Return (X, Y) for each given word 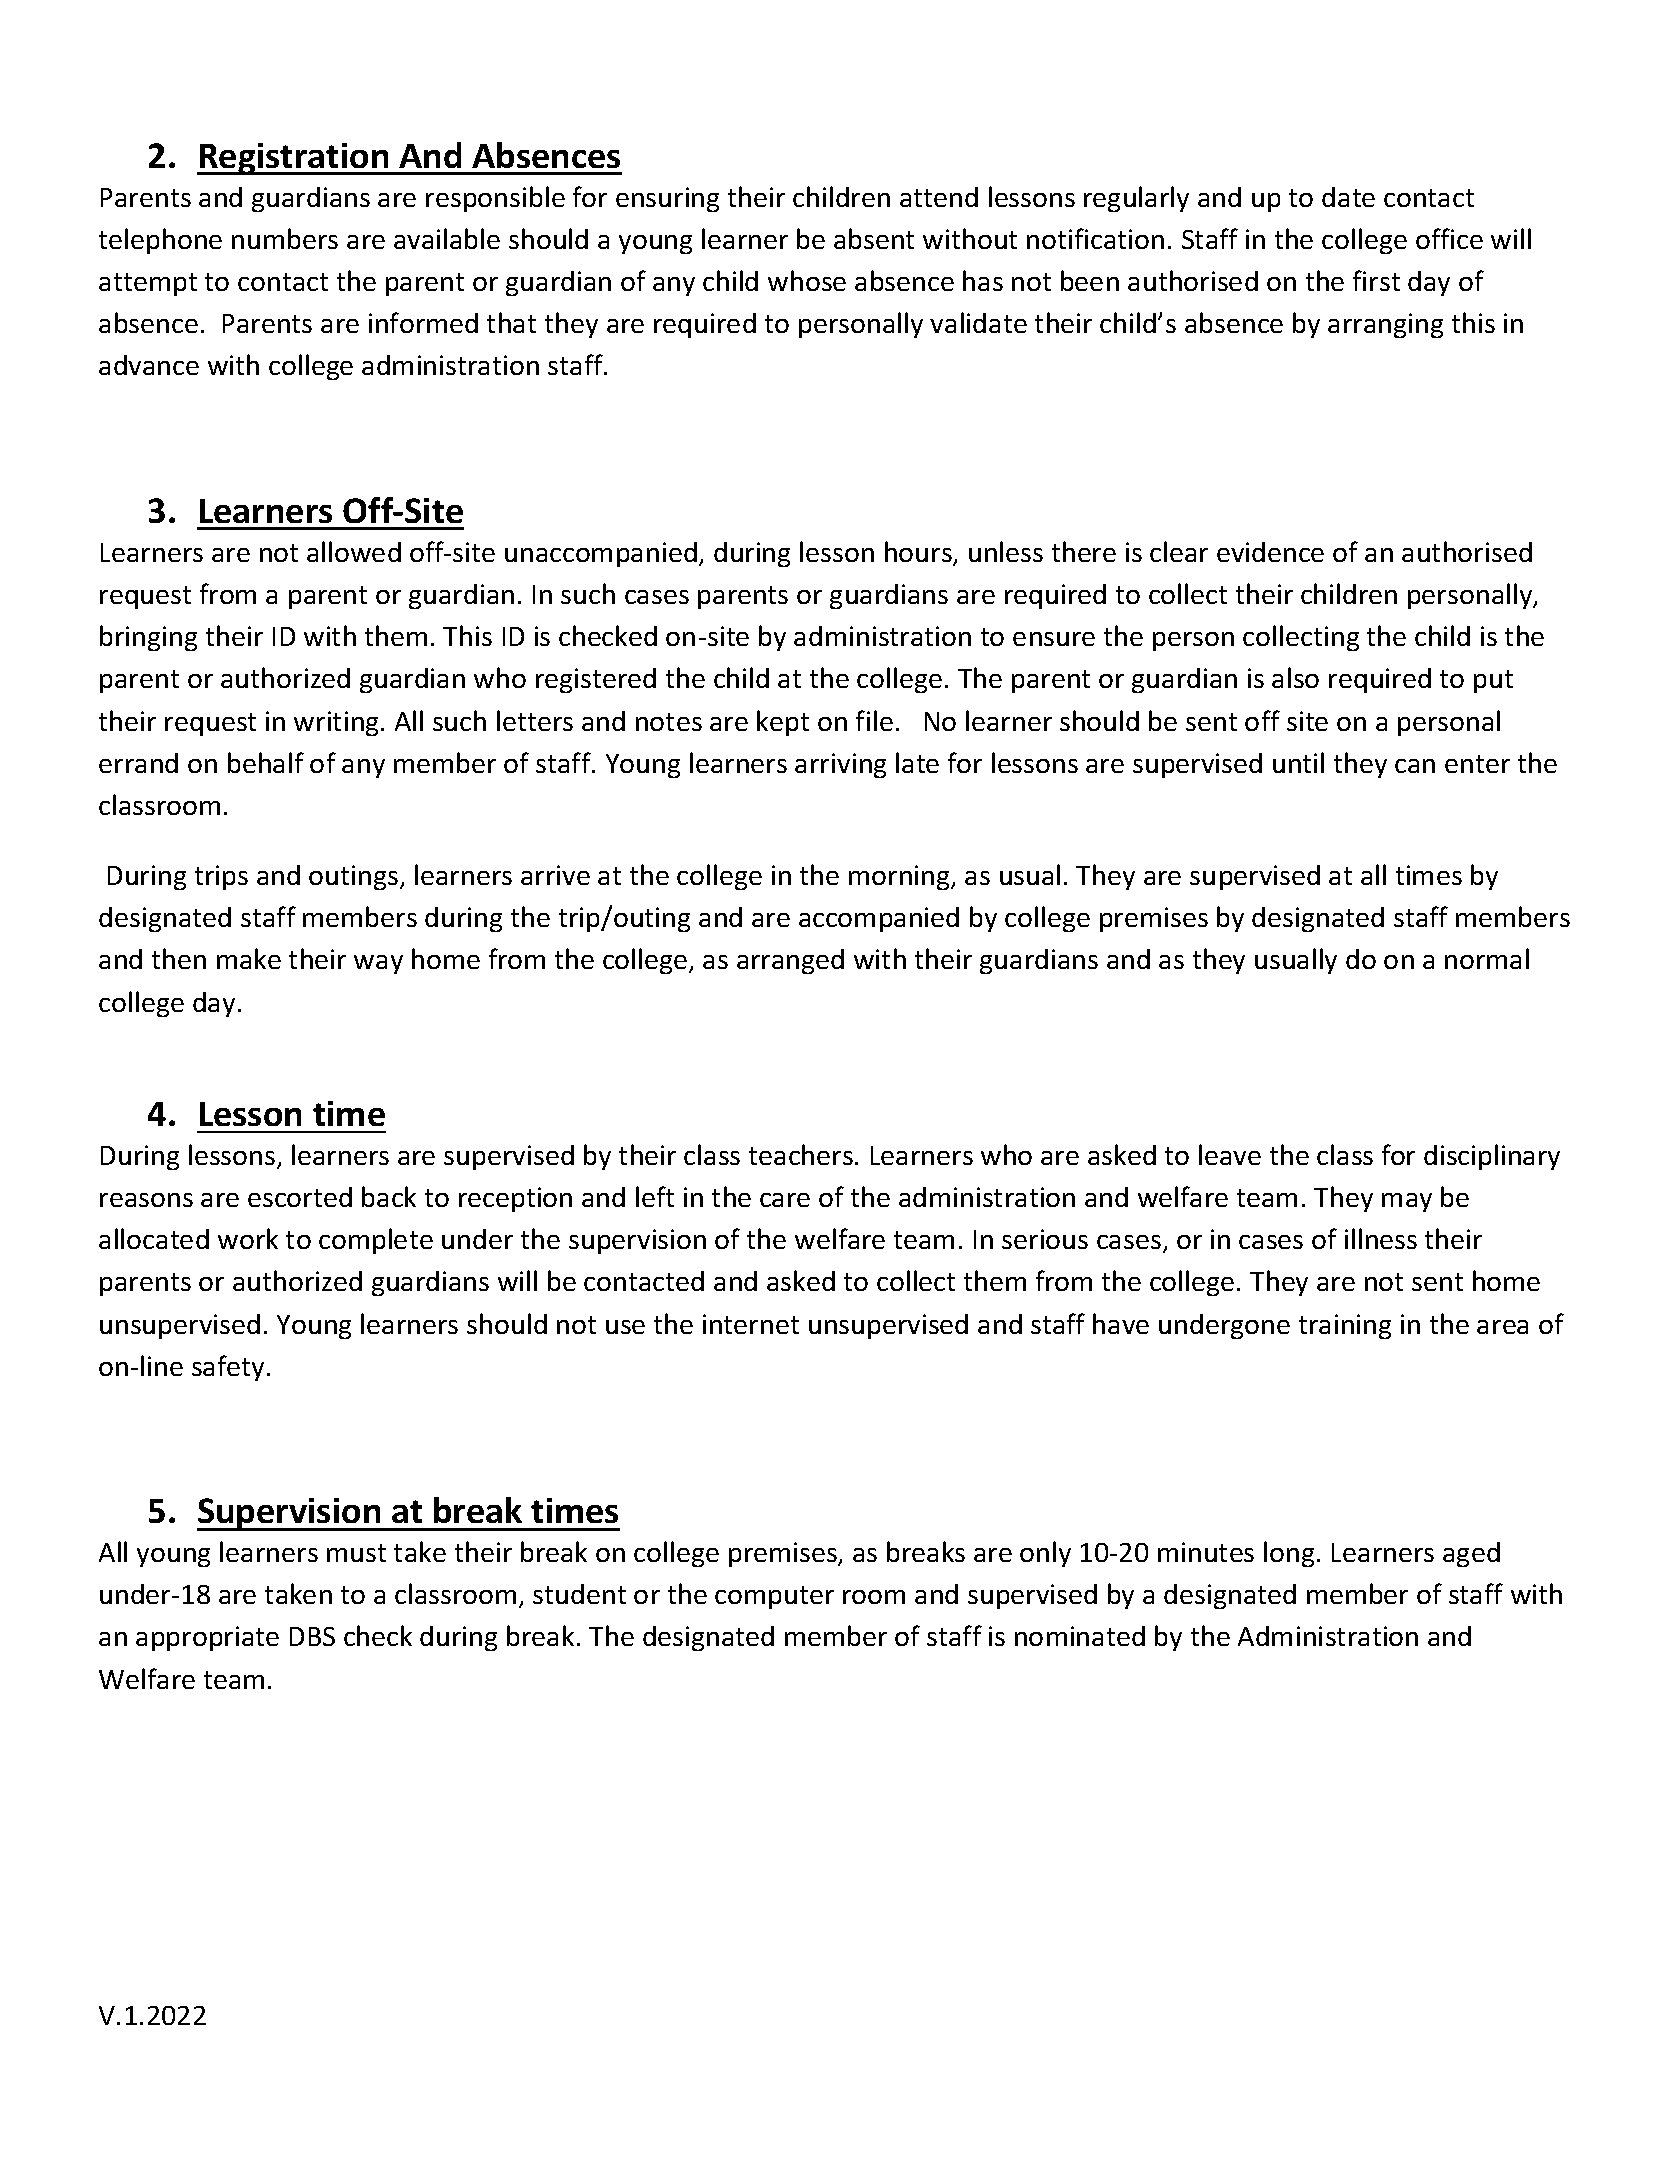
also (1295, 677)
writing (338, 723)
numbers (285, 238)
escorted (300, 1197)
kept (783, 723)
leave (1230, 1154)
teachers (801, 1154)
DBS (312, 1636)
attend (939, 197)
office (1449, 238)
